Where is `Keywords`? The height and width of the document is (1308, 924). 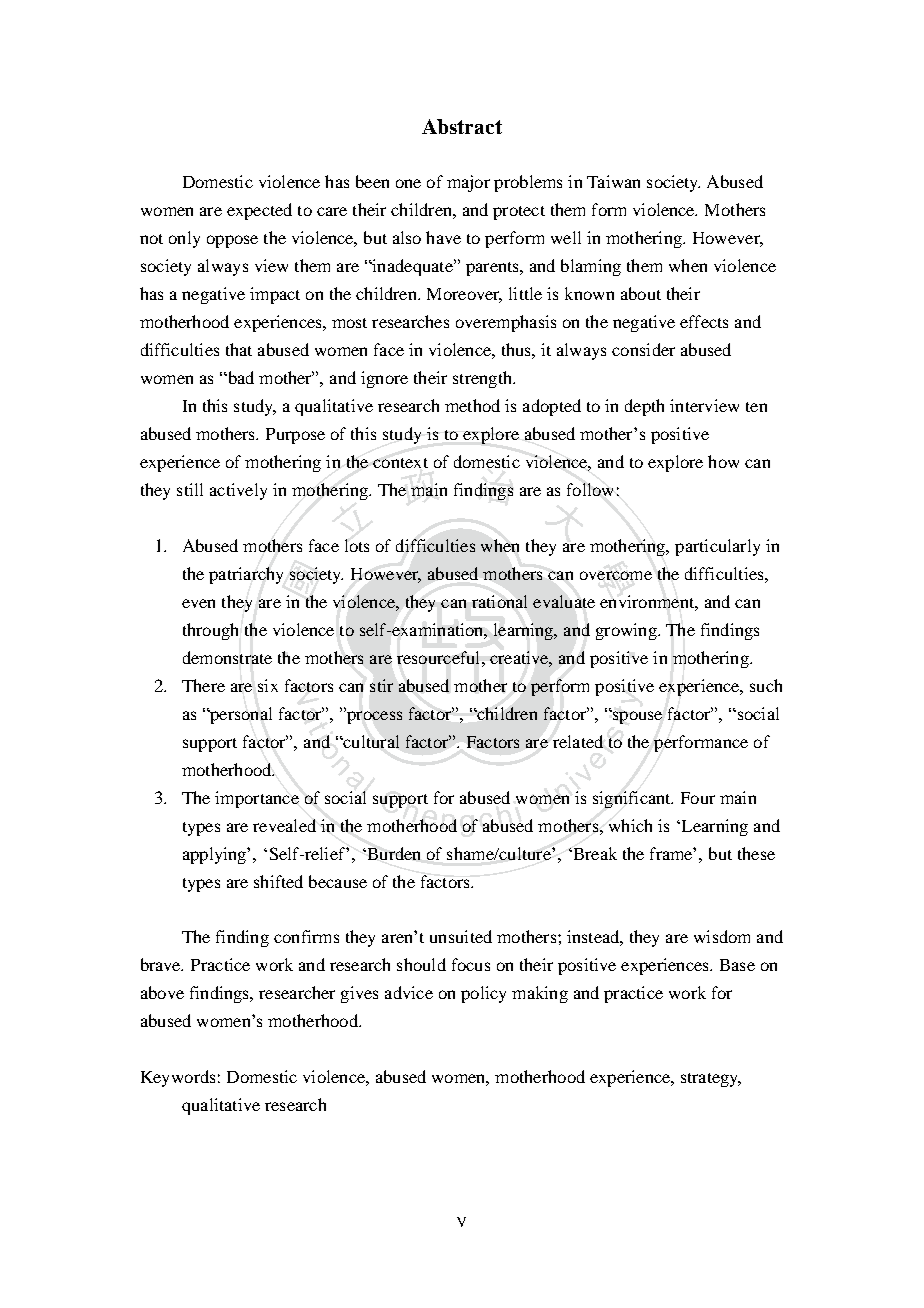
Keywords is located at coordinates (178, 1078).
